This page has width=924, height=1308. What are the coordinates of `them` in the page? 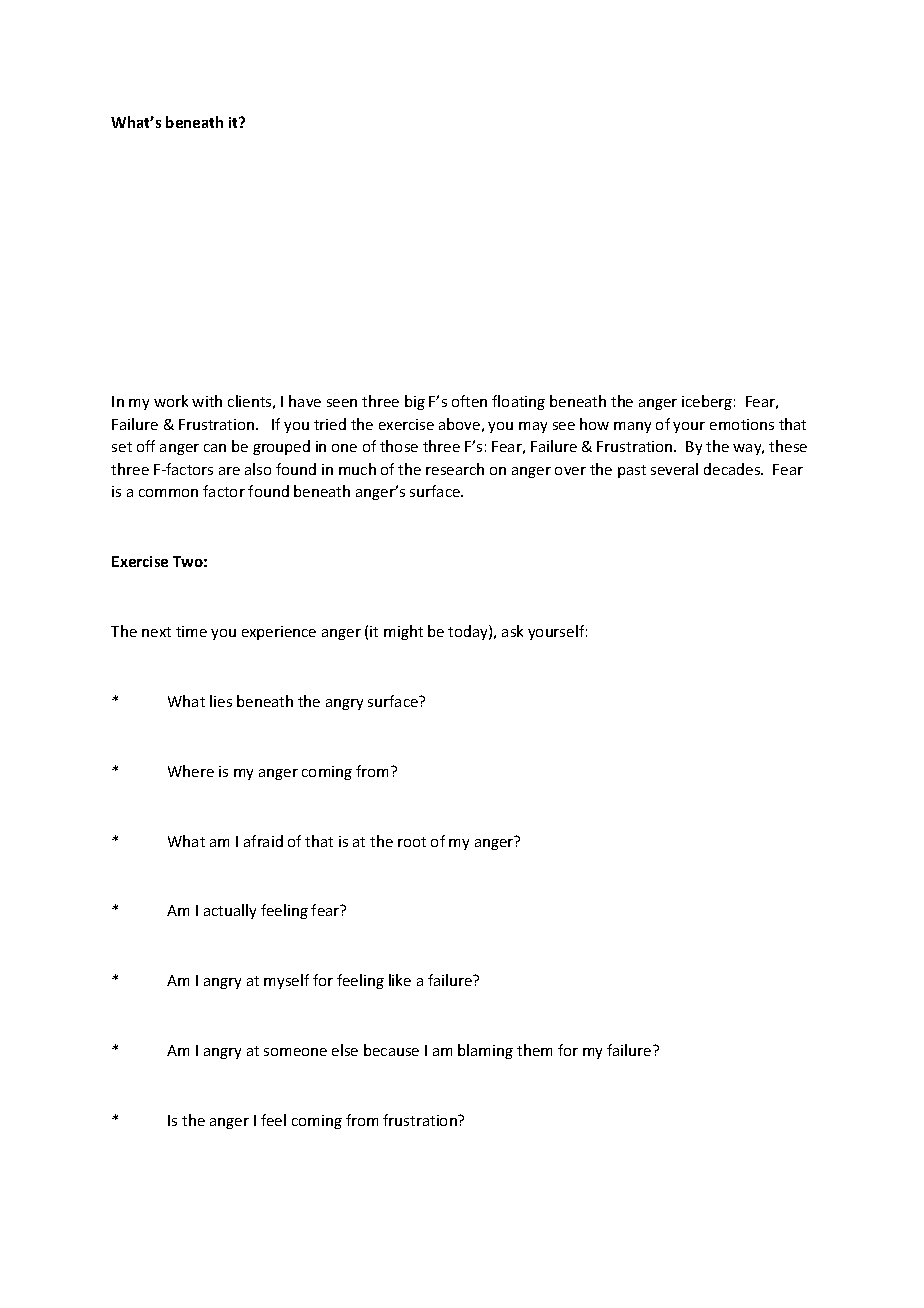 It's located at (534, 1050).
